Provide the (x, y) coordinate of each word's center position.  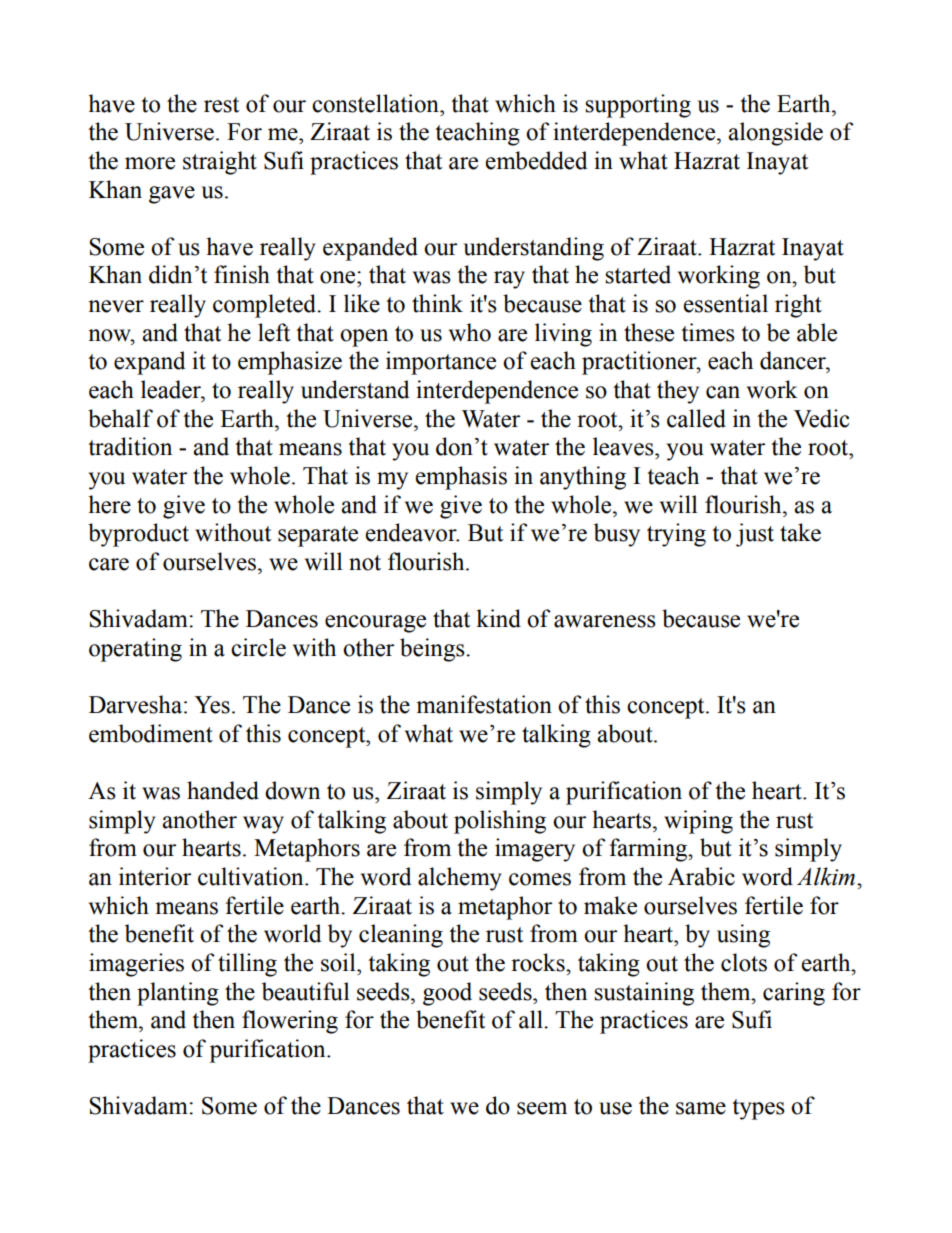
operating (135, 650)
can (723, 392)
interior (155, 876)
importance (441, 363)
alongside (775, 134)
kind (498, 618)
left (274, 332)
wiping (698, 822)
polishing (500, 822)
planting (178, 994)
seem (542, 1108)
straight (220, 163)
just (755, 535)
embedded (536, 160)
